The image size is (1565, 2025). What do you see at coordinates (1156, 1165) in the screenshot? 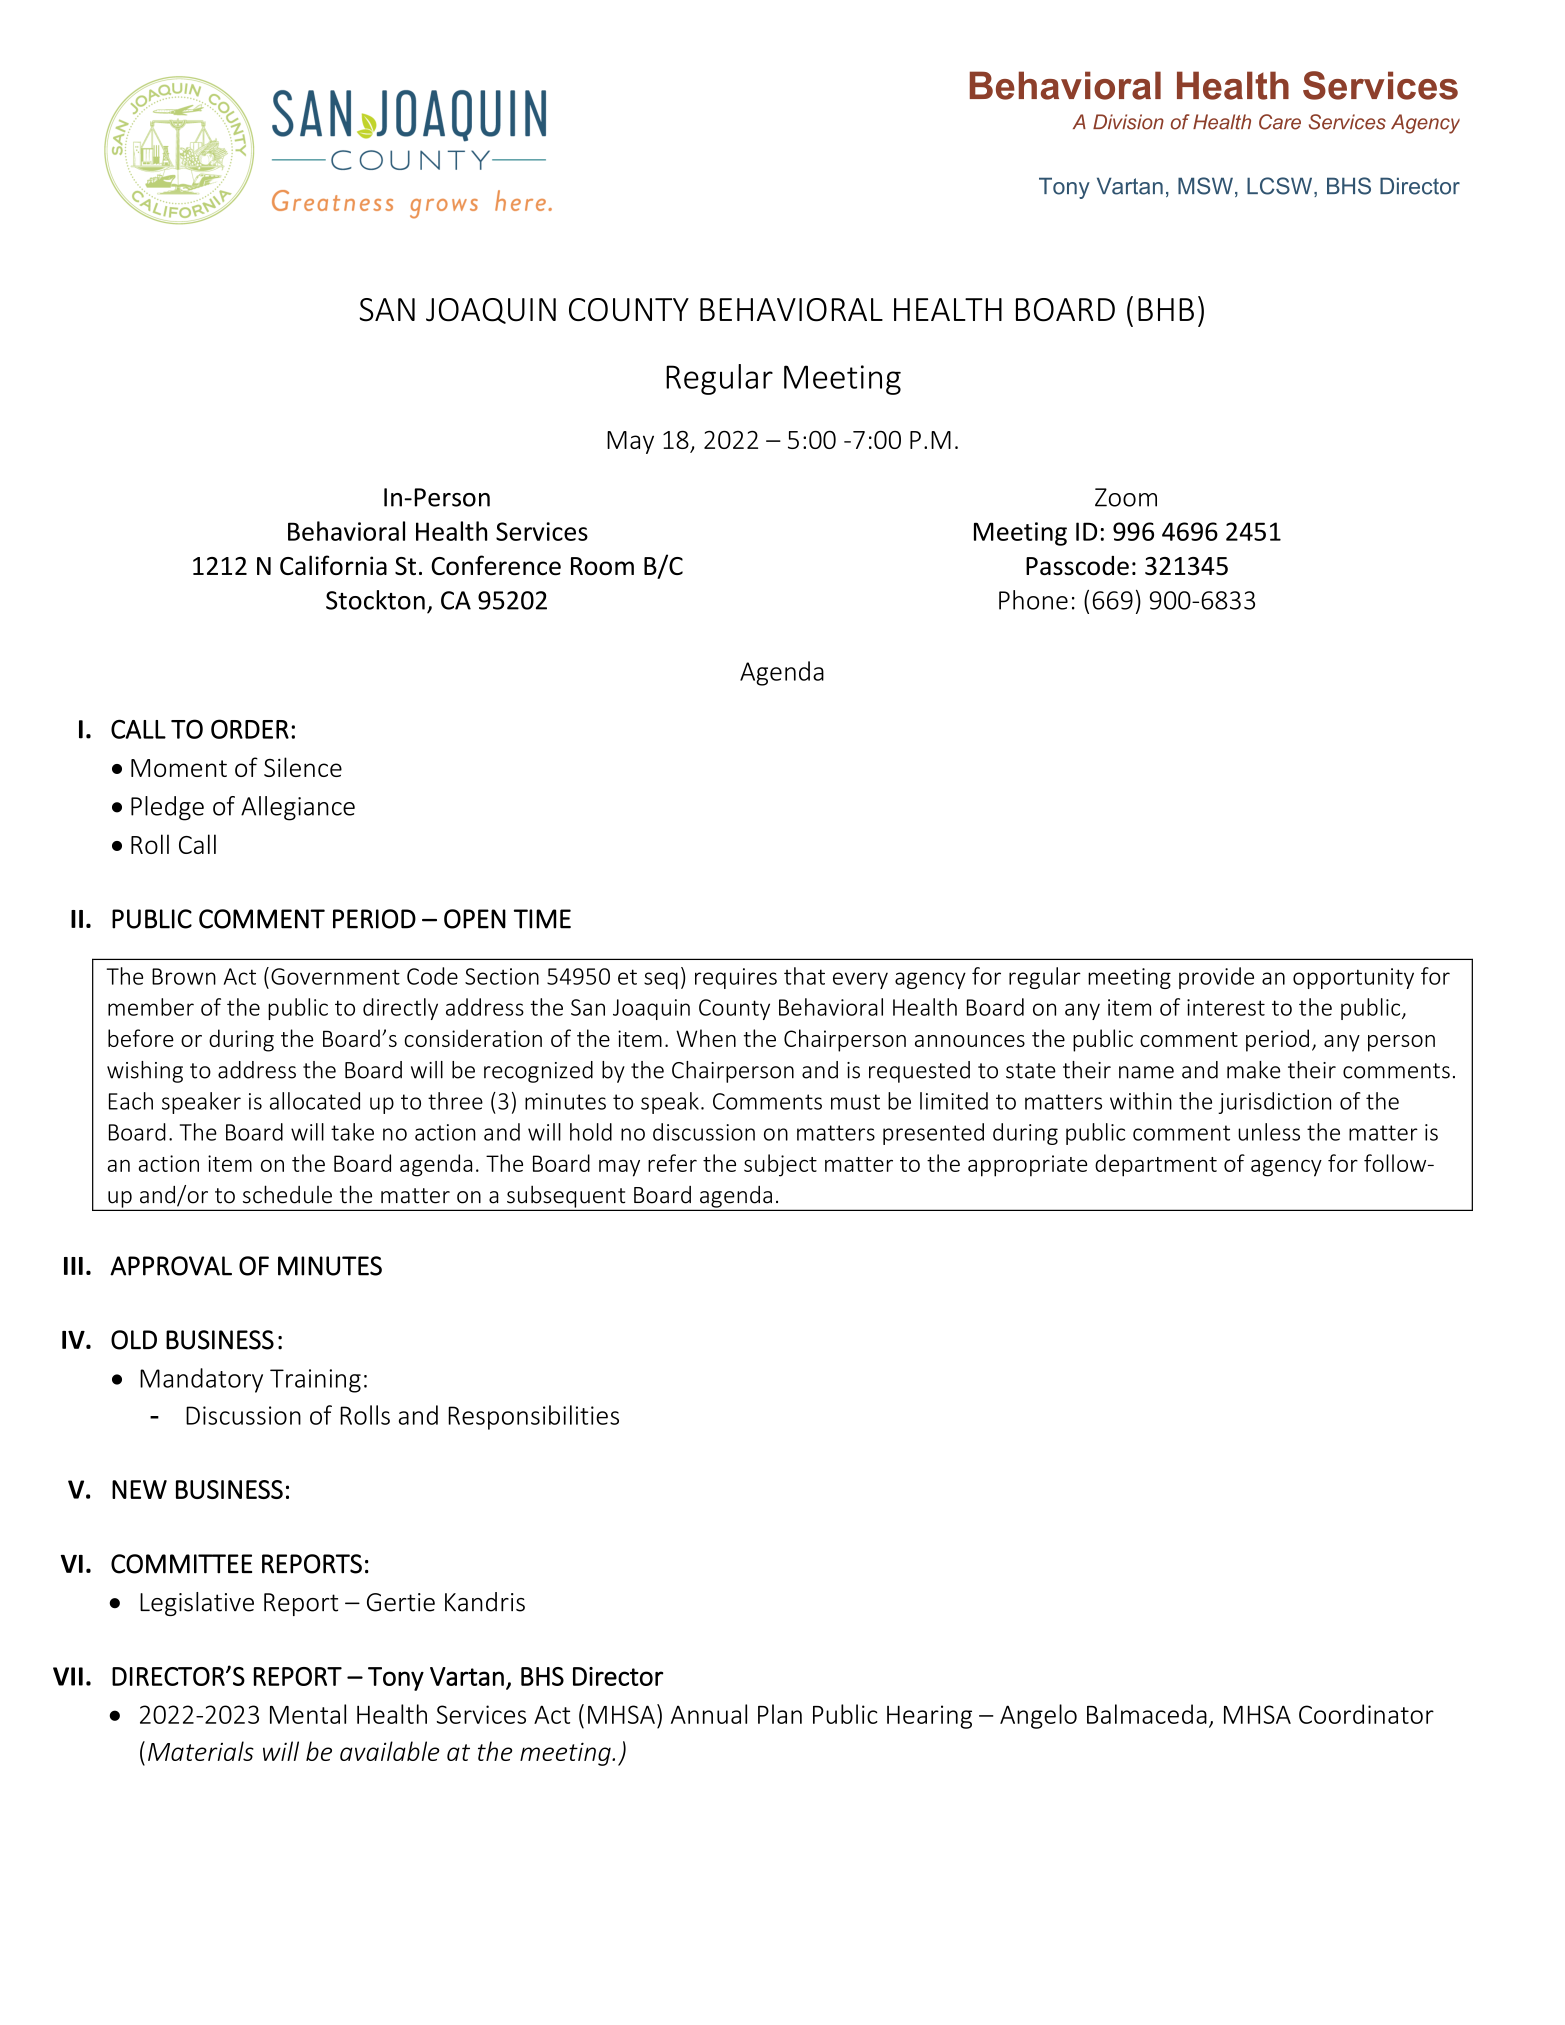
I see `department` at bounding box center [1156, 1165].
